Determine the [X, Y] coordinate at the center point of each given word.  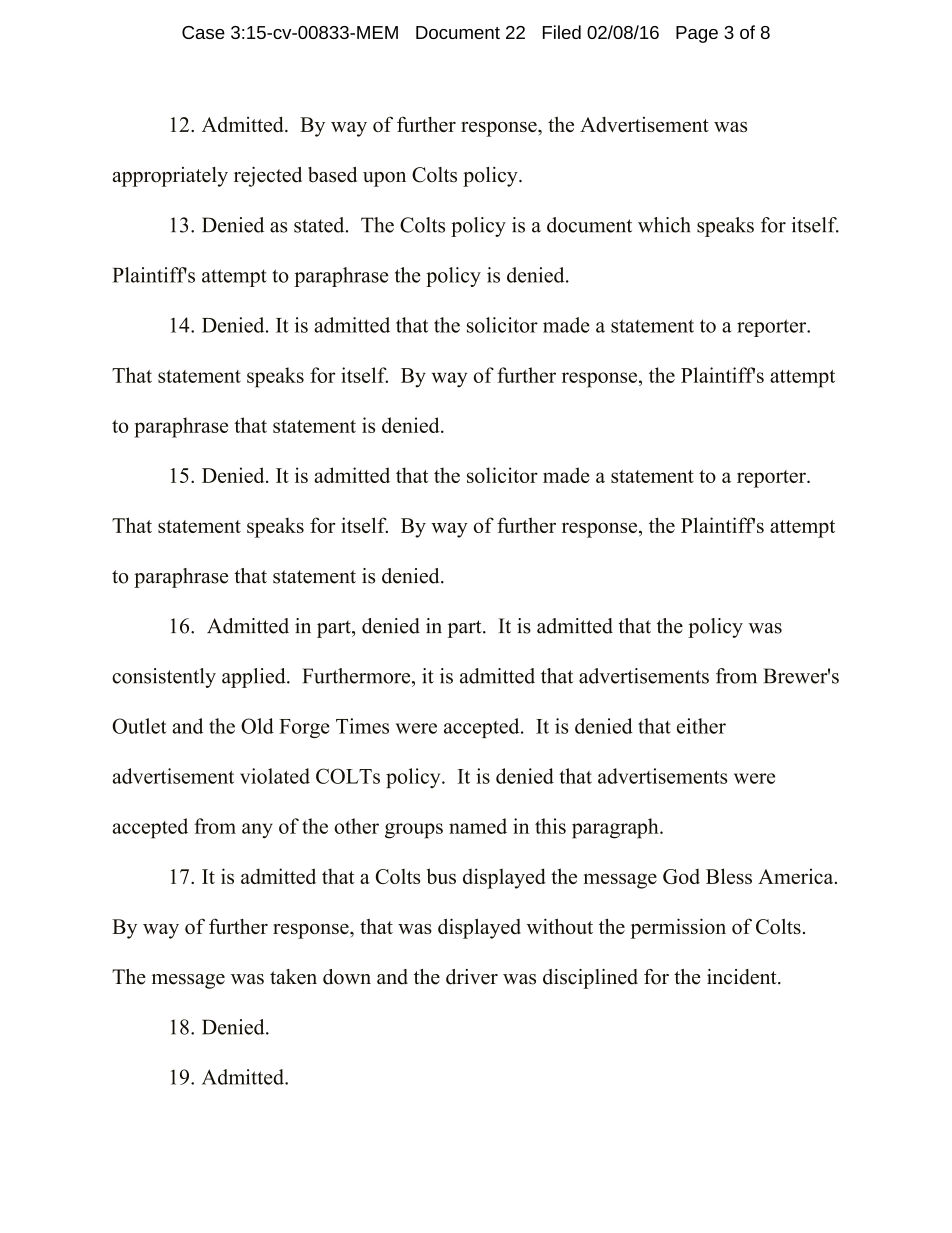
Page [697, 34]
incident [743, 977]
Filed [562, 32]
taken [293, 977]
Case [203, 32]
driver [472, 977]
